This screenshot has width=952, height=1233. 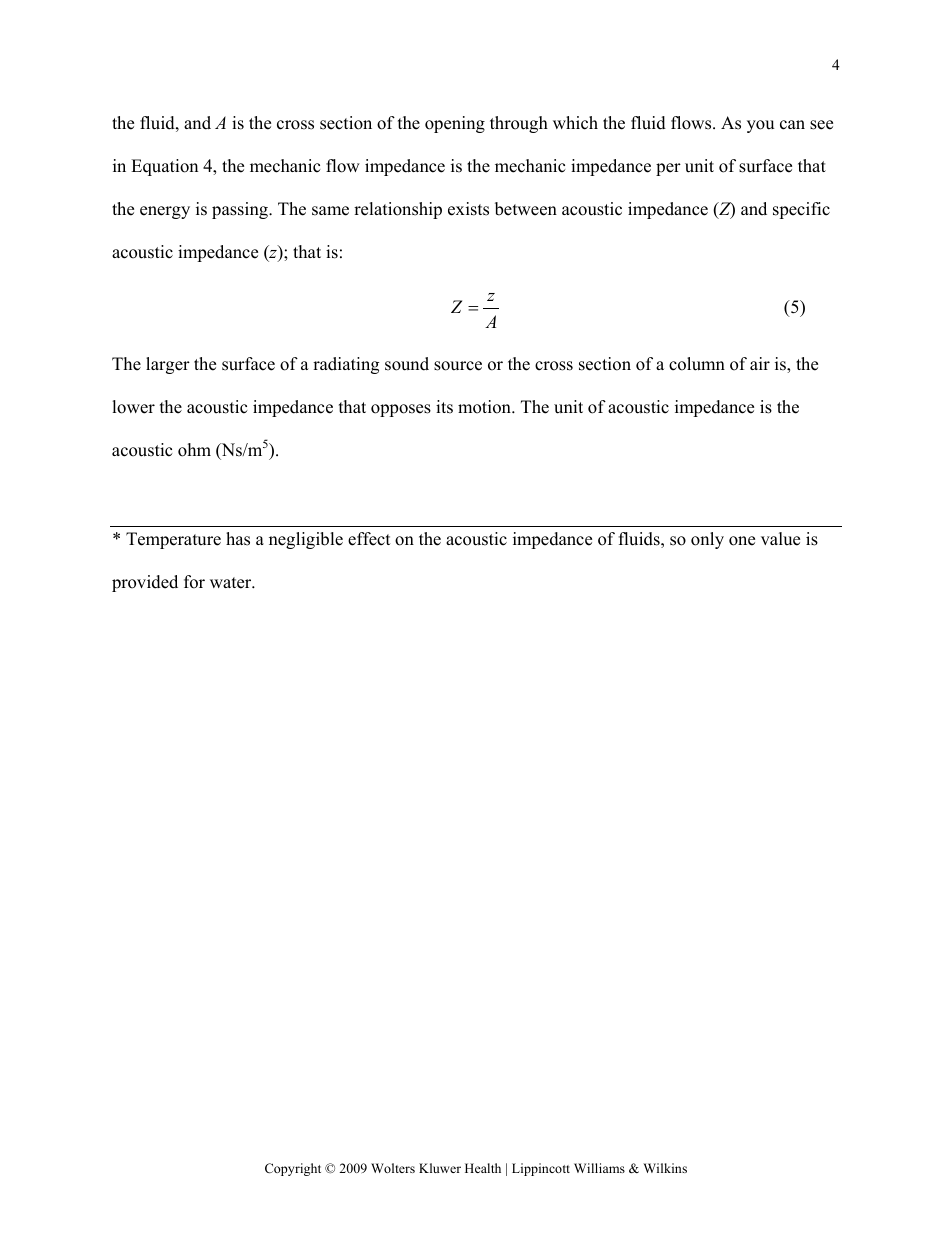 I want to click on Equation, so click(x=164, y=167).
